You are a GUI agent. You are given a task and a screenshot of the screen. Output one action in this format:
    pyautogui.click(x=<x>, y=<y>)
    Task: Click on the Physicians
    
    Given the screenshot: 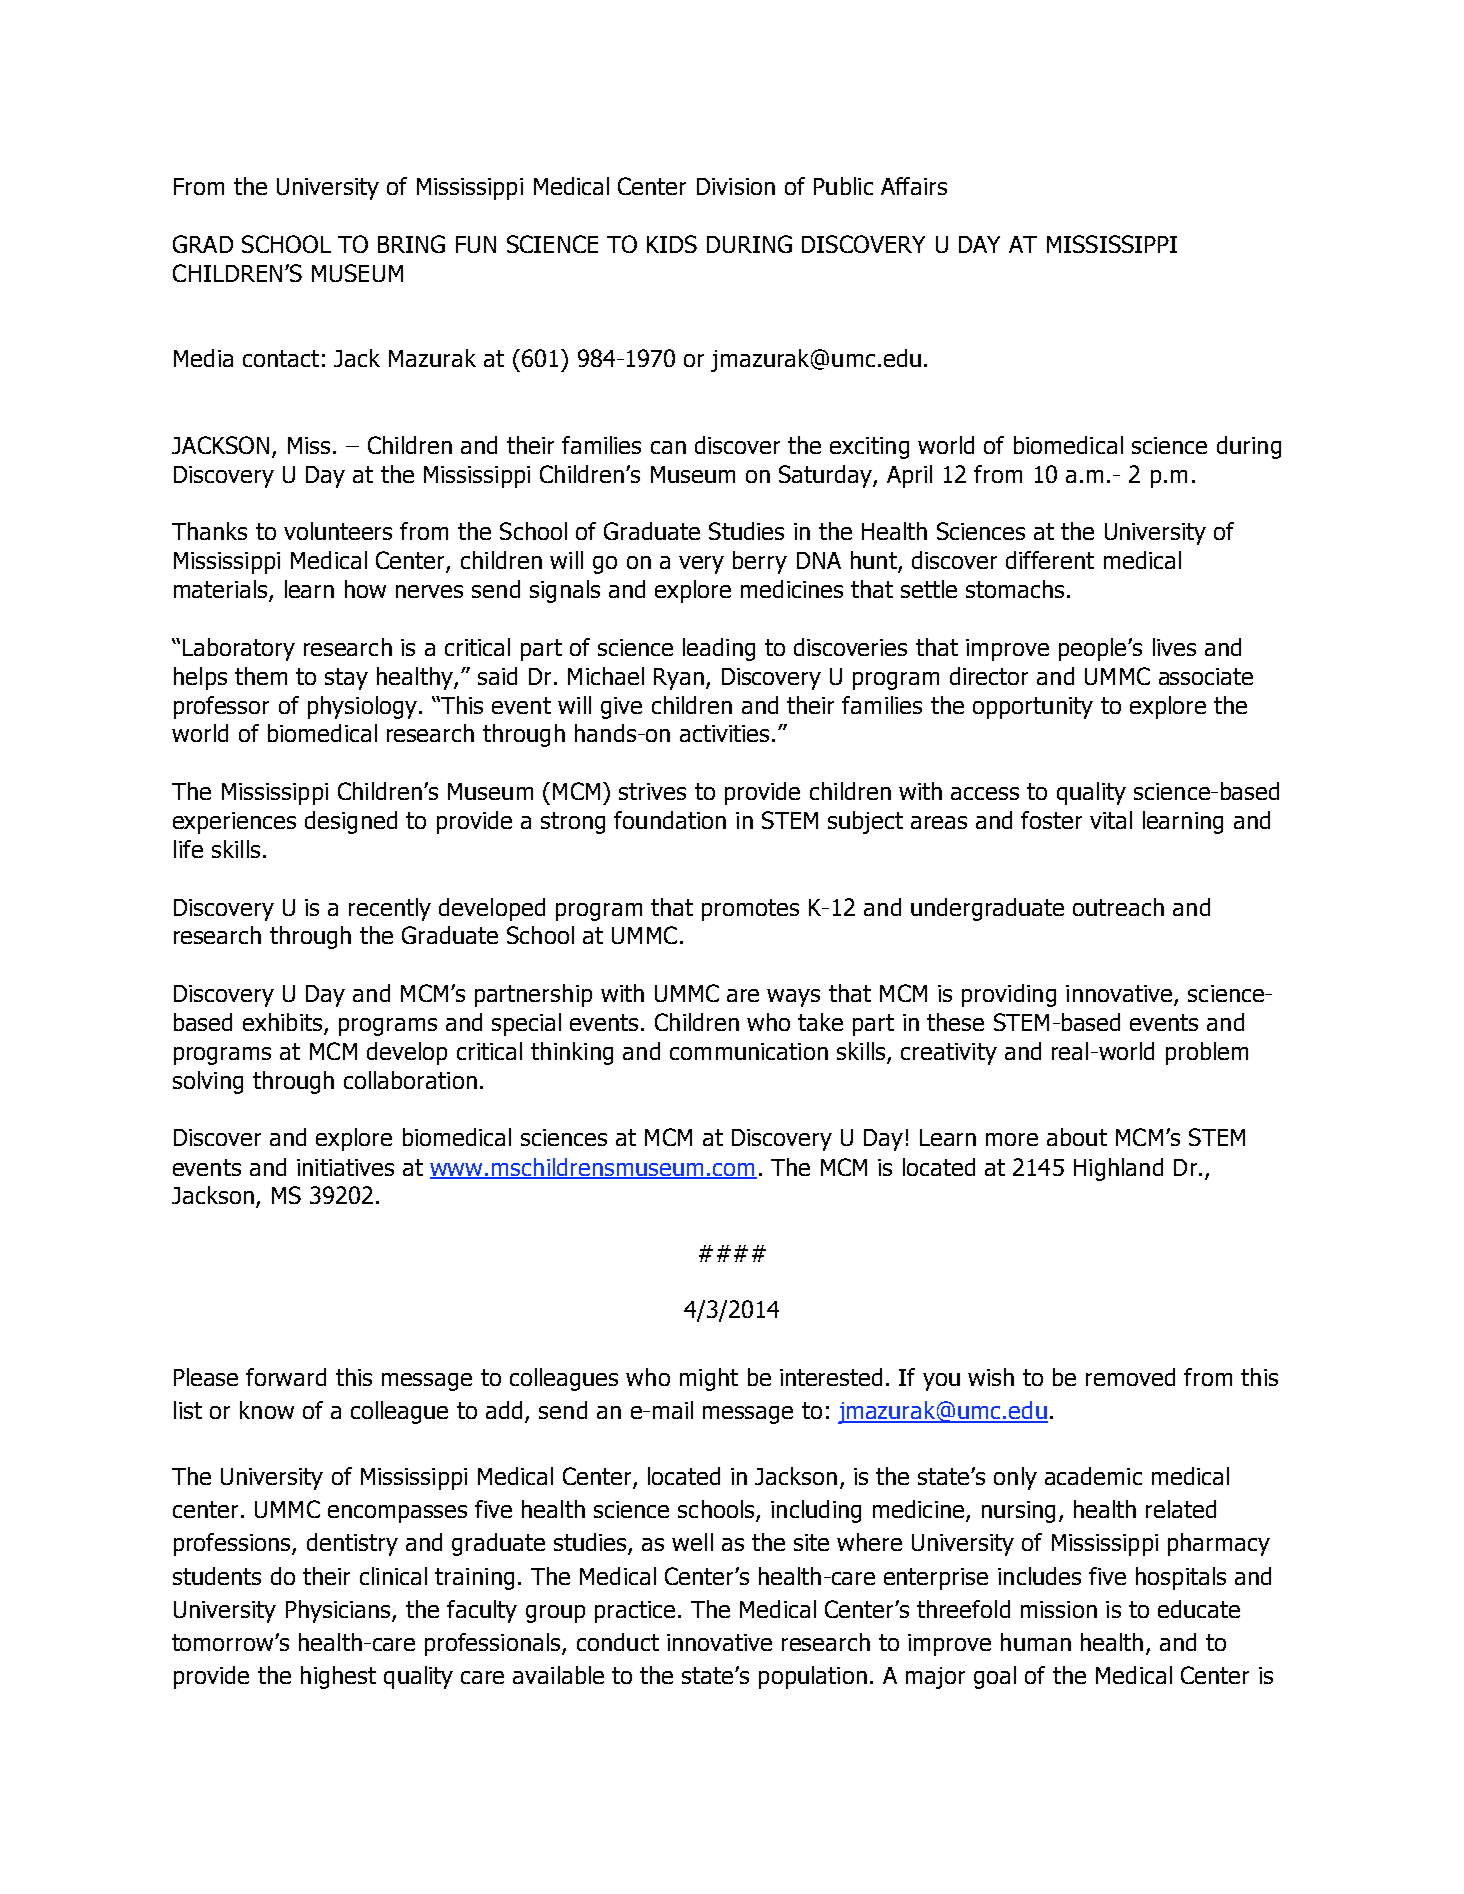 What is the action you would take?
    pyautogui.click(x=339, y=1611)
